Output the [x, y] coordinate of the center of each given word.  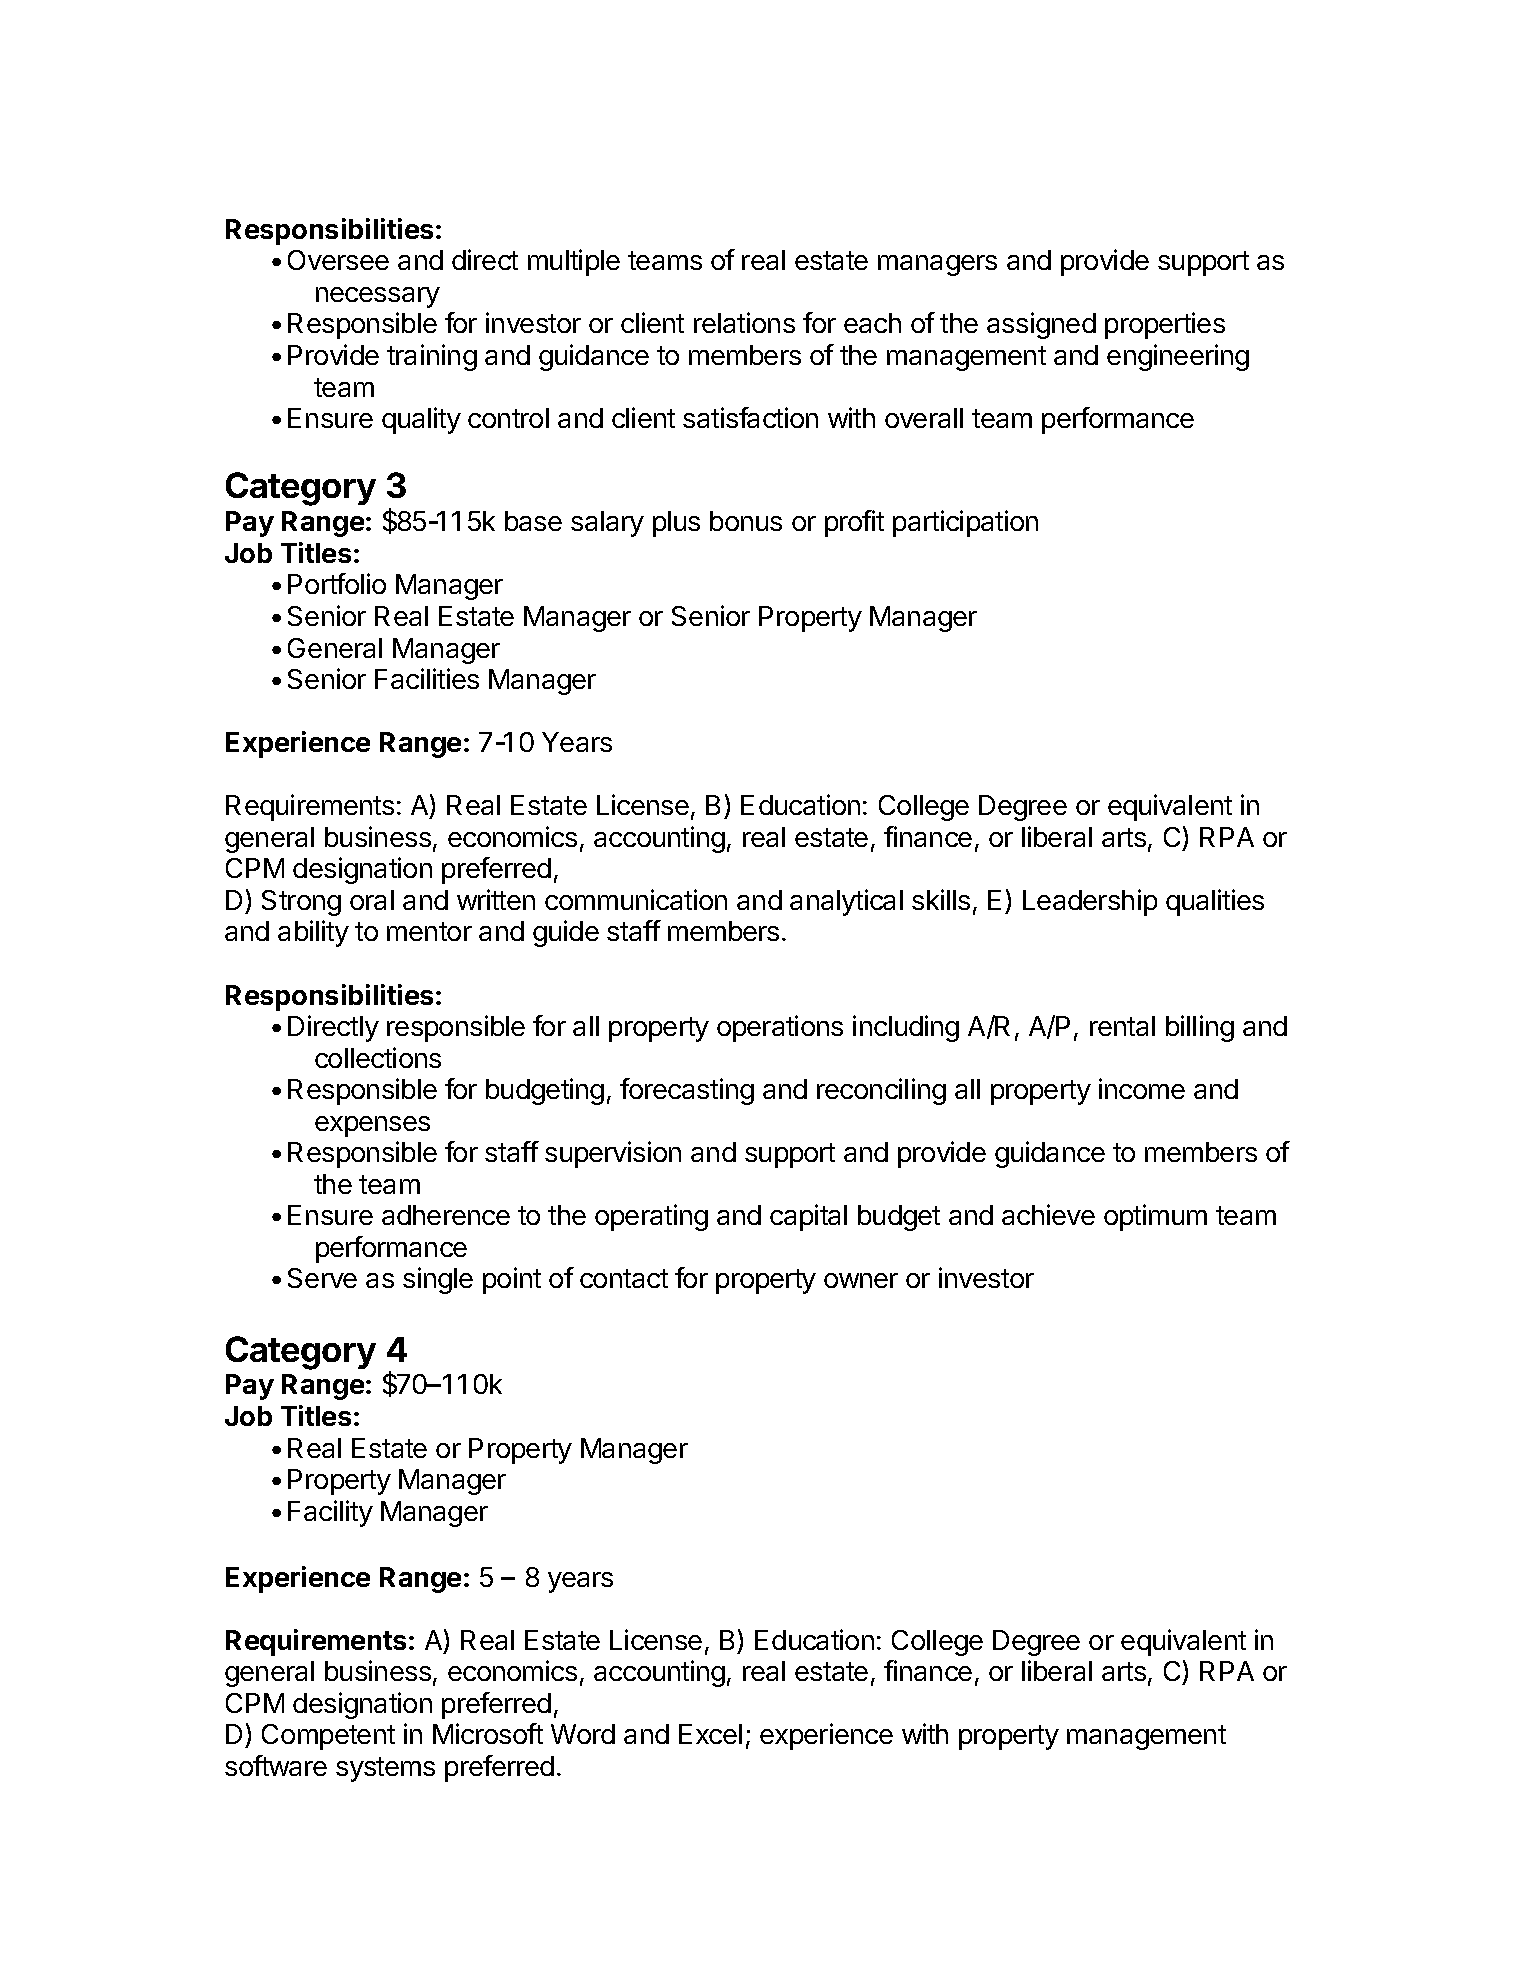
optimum [1155, 1217]
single [438, 1280]
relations [744, 322]
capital [808, 1217]
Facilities [427, 678]
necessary [378, 297]
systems [385, 1769]
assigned [1041, 325]
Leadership [1090, 902]
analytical [846, 902]
